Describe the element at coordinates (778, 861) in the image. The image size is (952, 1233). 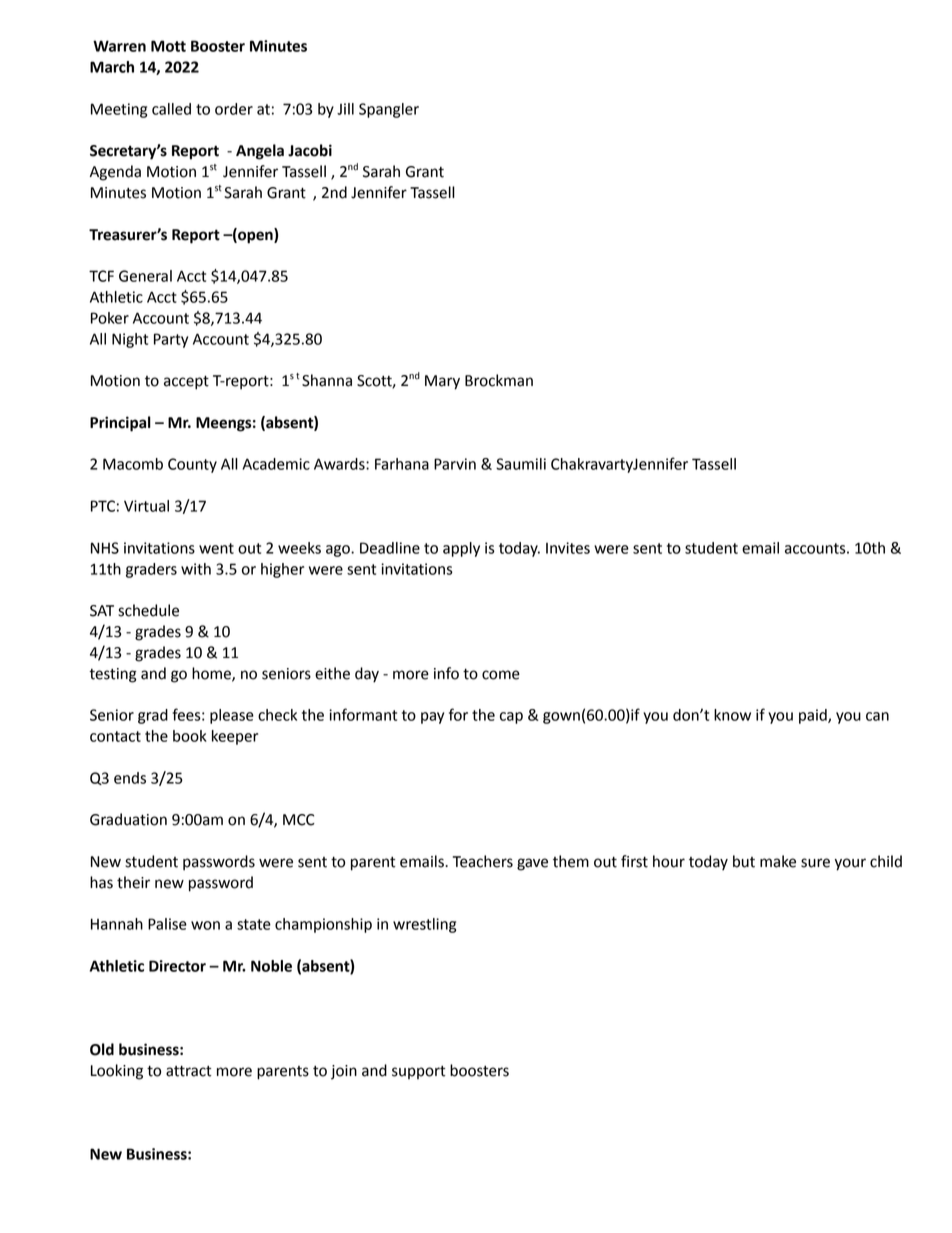
I see `make` at that location.
